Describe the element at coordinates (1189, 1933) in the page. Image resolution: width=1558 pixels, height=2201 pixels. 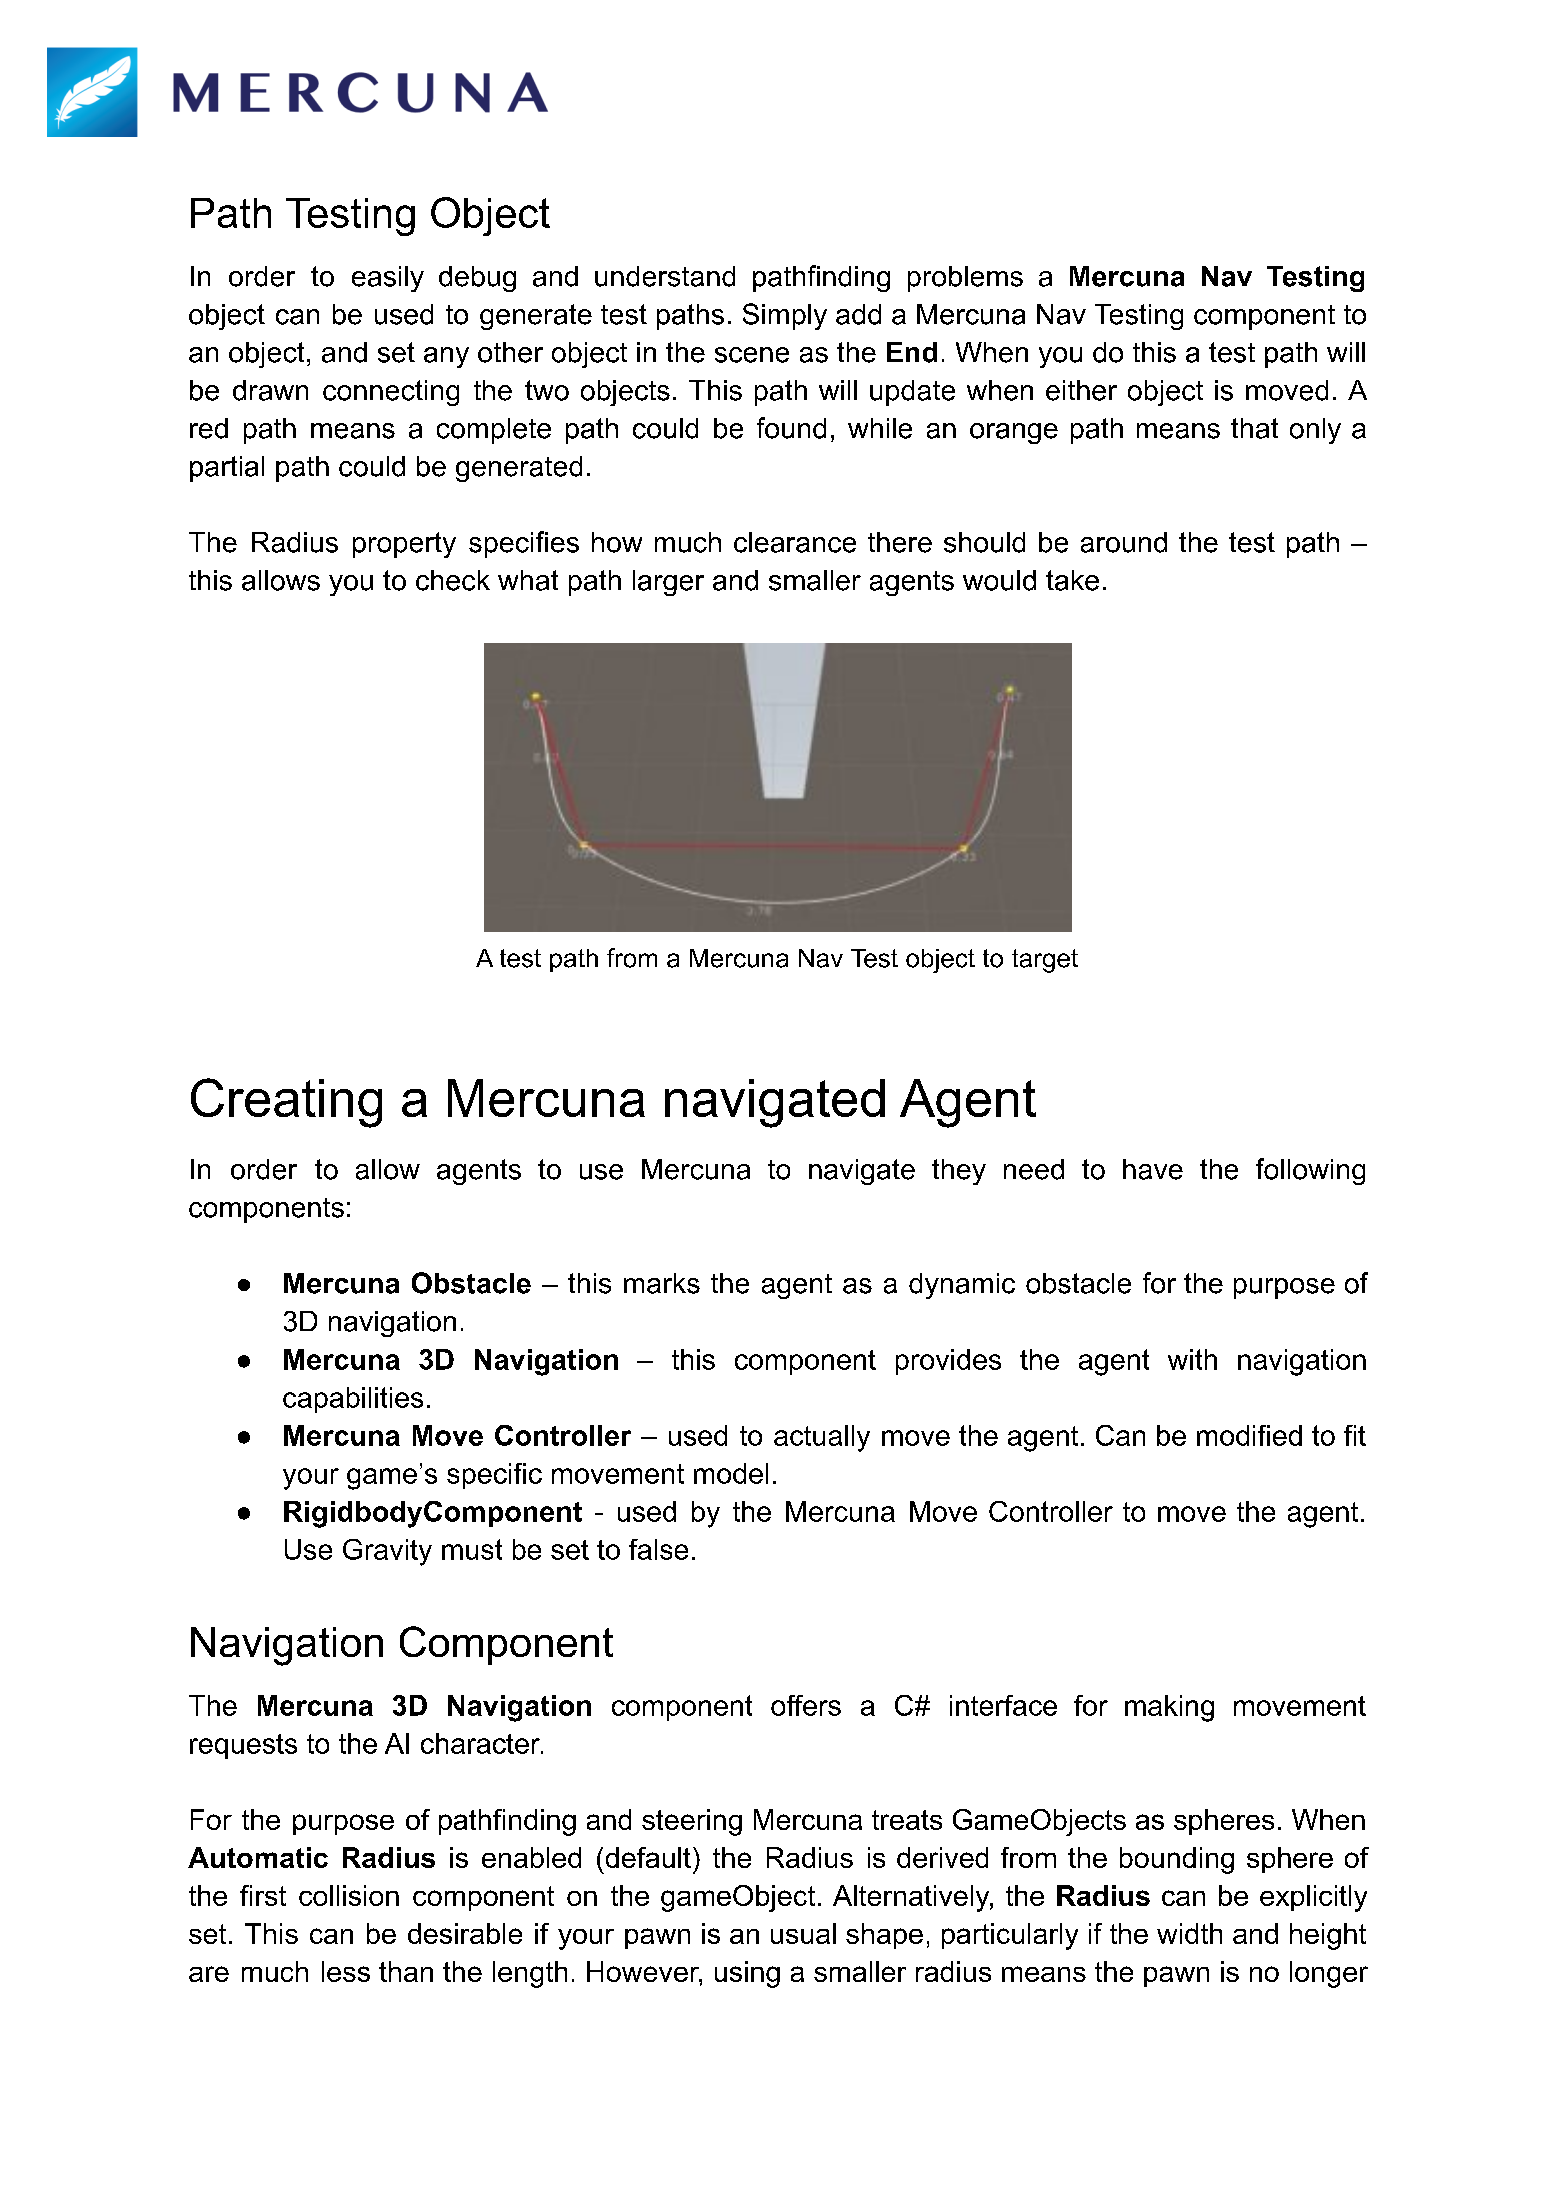
I see `width` at that location.
